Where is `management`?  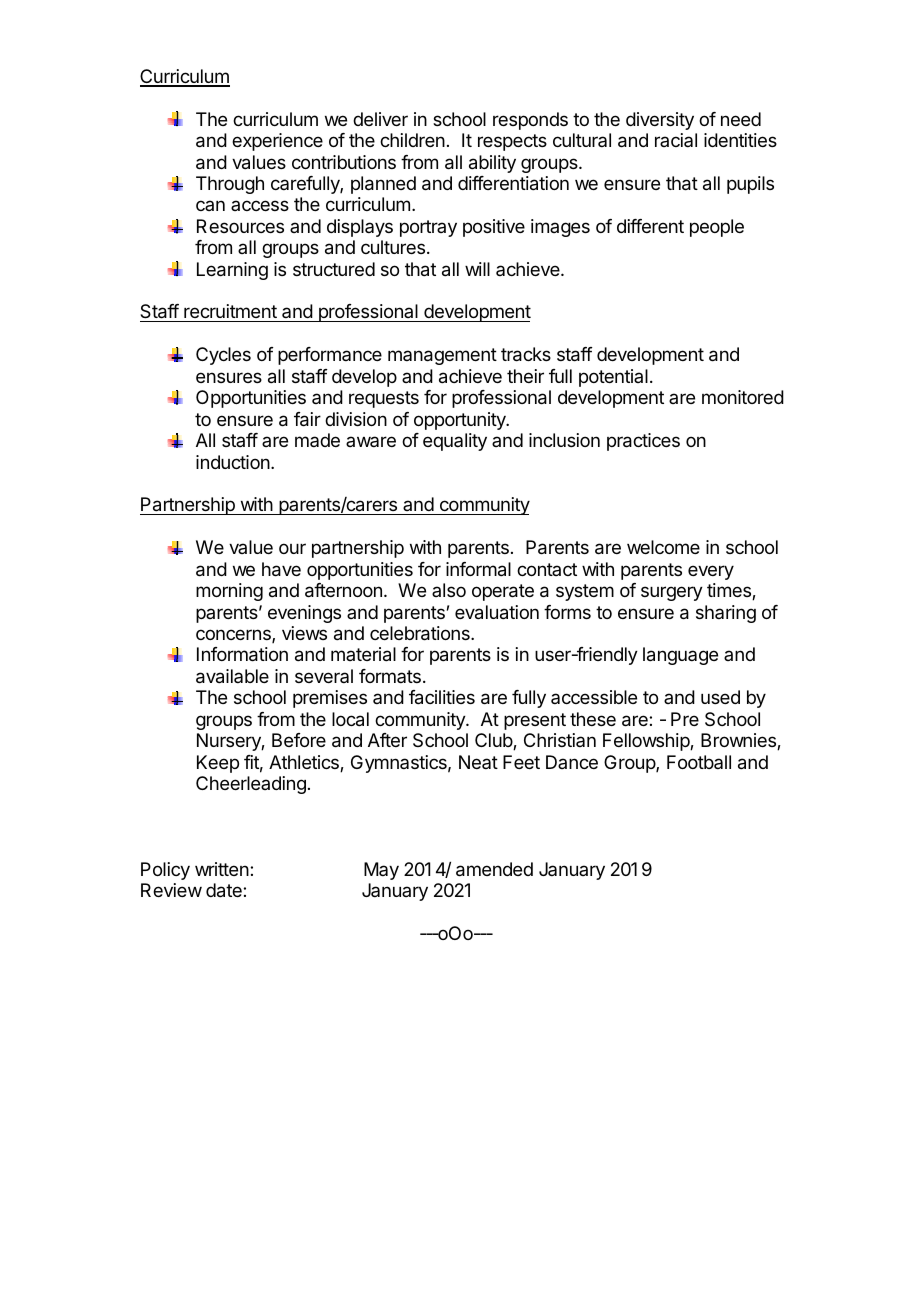
management is located at coordinates (442, 356).
